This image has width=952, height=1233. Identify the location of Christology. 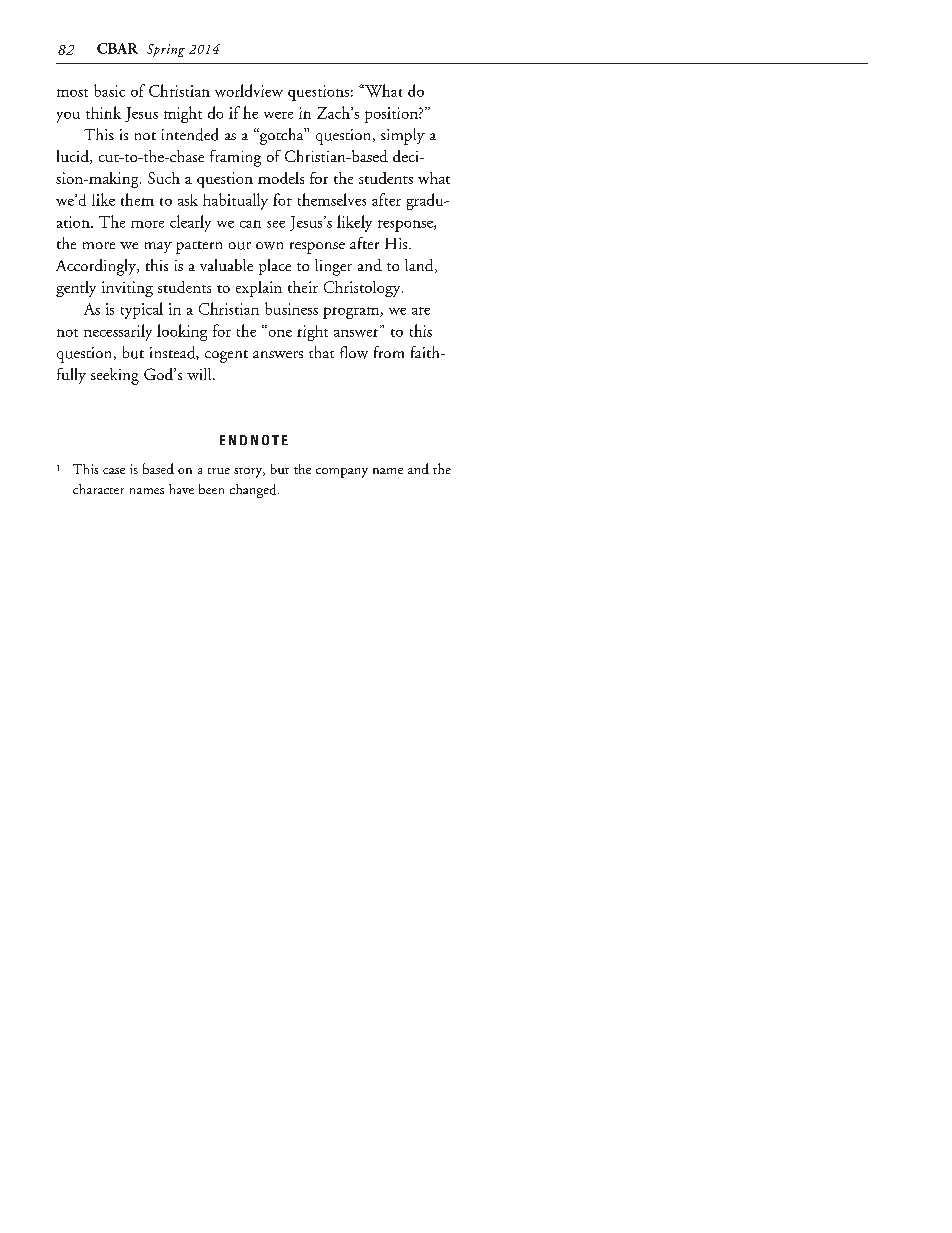
(363, 289).
